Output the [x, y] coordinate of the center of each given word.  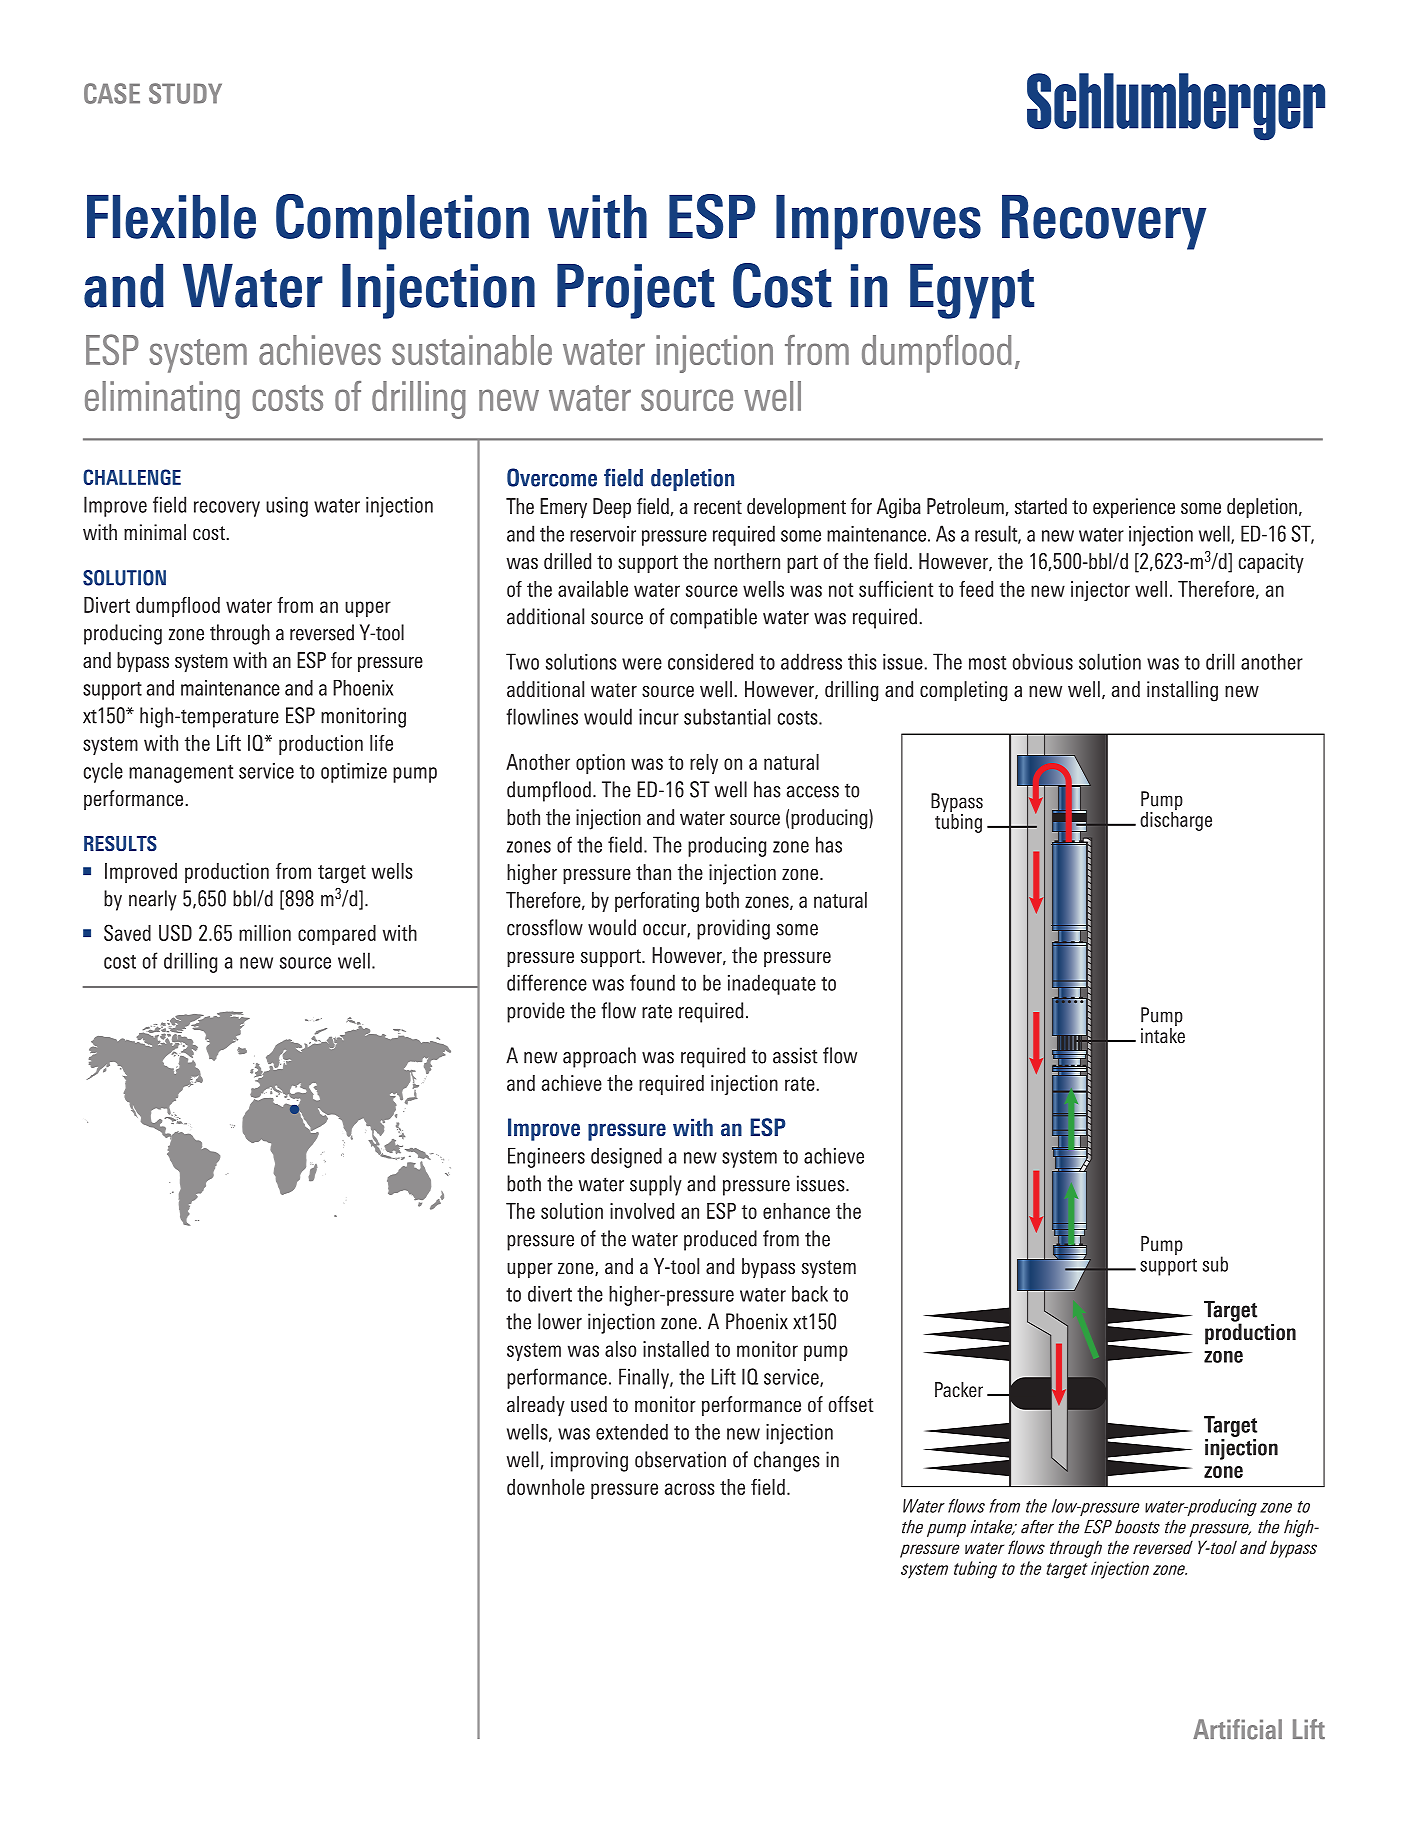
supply [656, 1185]
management [181, 774]
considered [710, 661]
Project [636, 291]
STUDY [185, 93]
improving [589, 1461]
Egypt [972, 291]
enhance [796, 1211]
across [690, 1489]
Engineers [546, 1158]
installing [1182, 691]
